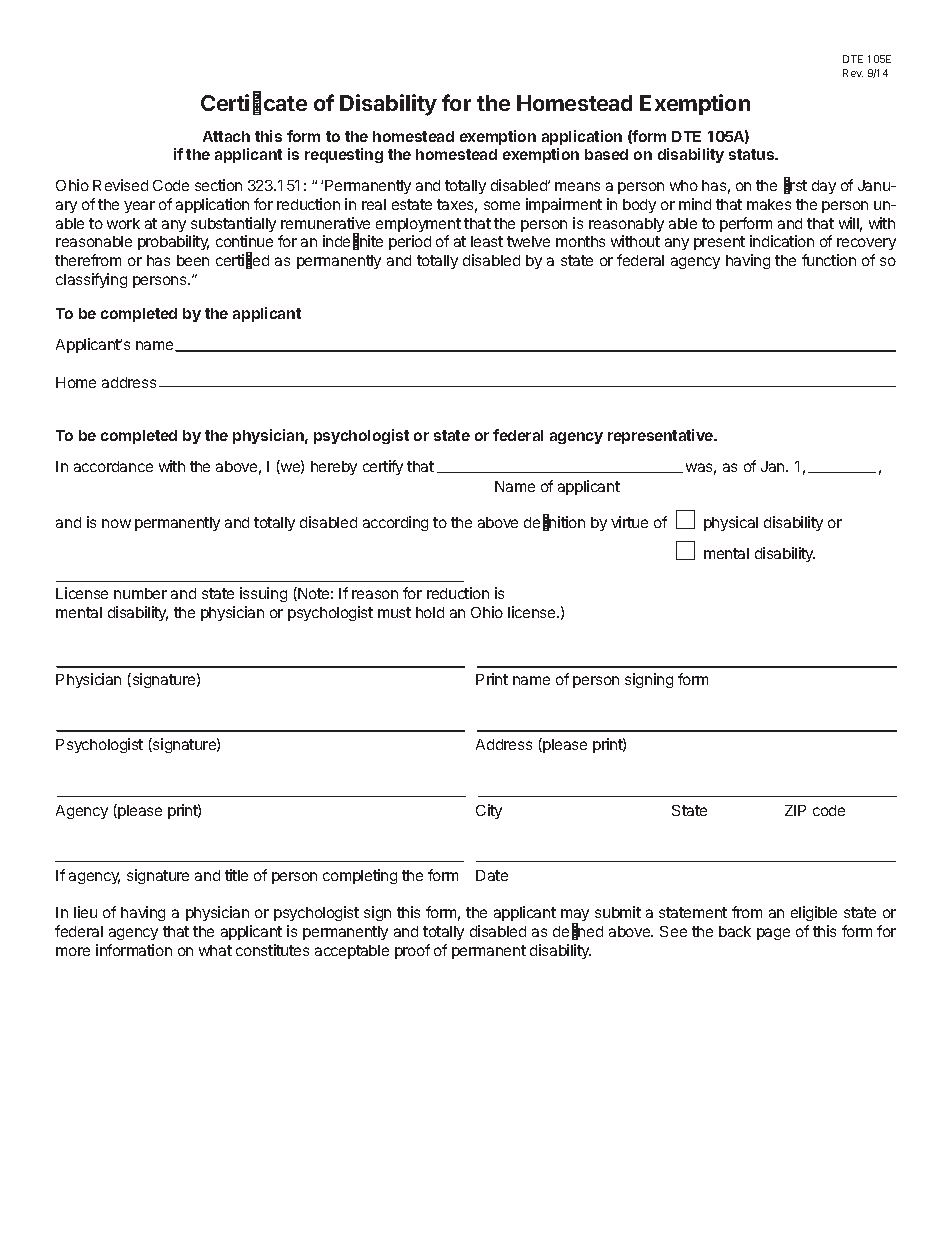  Describe the element at coordinates (395, 523) in the document. I see `according` at that location.
